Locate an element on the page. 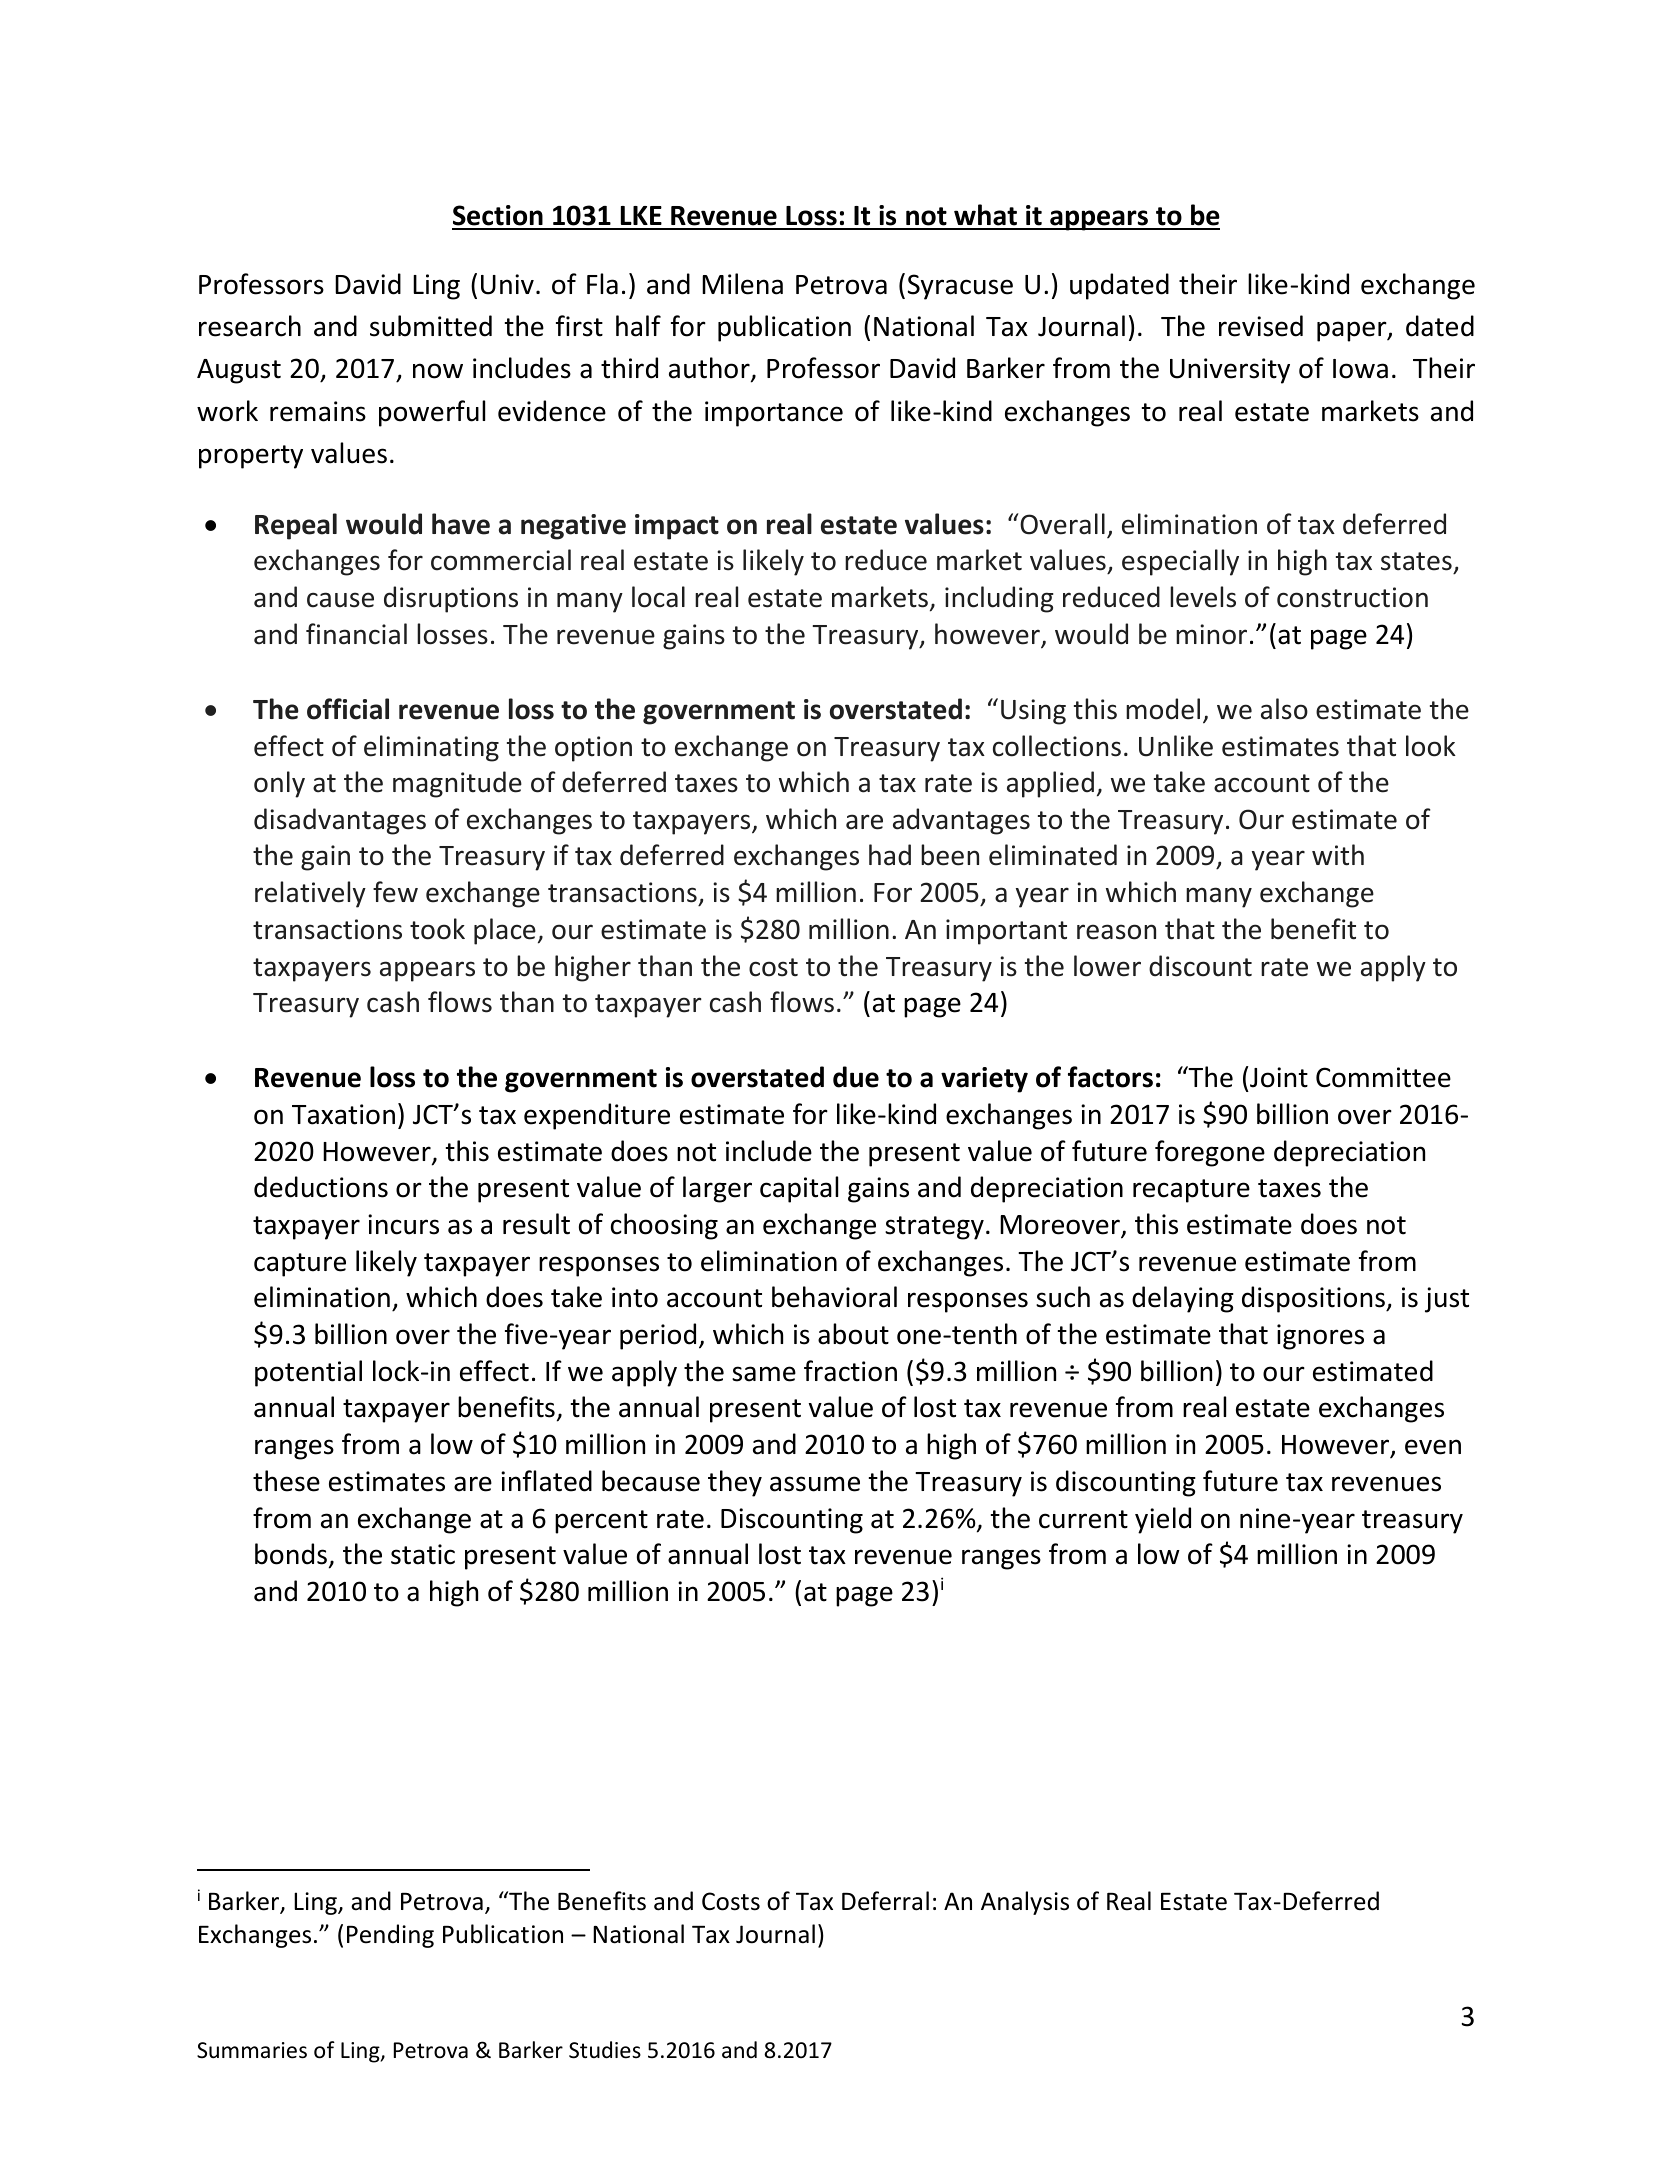 Image resolution: width=1672 pixels, height=2163 pixels. capital is located at coordinates (799, 1189).
